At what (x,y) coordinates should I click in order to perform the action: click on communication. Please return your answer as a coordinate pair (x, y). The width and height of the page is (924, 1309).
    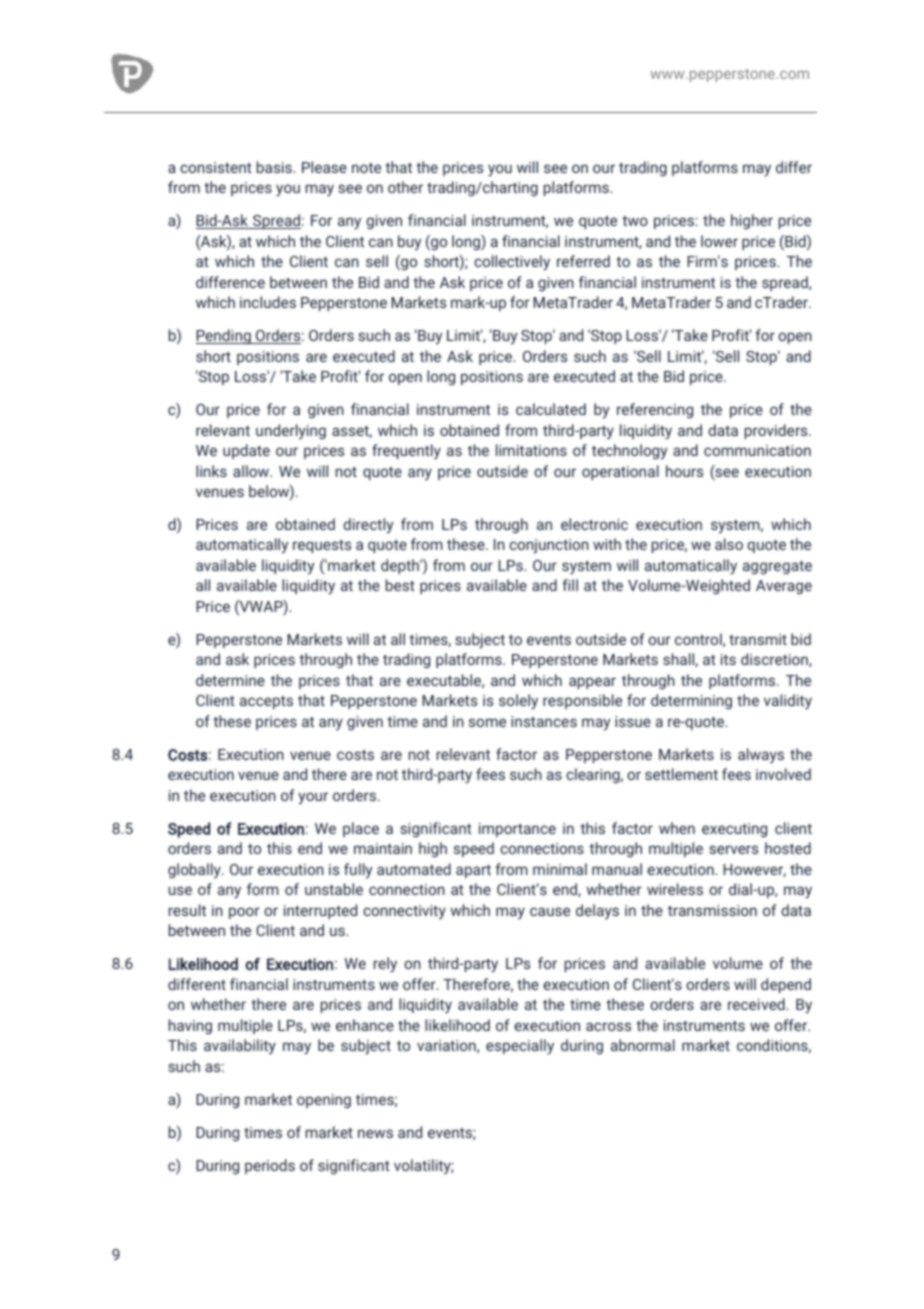
    Looking at the image, I should click on (757, 450).
